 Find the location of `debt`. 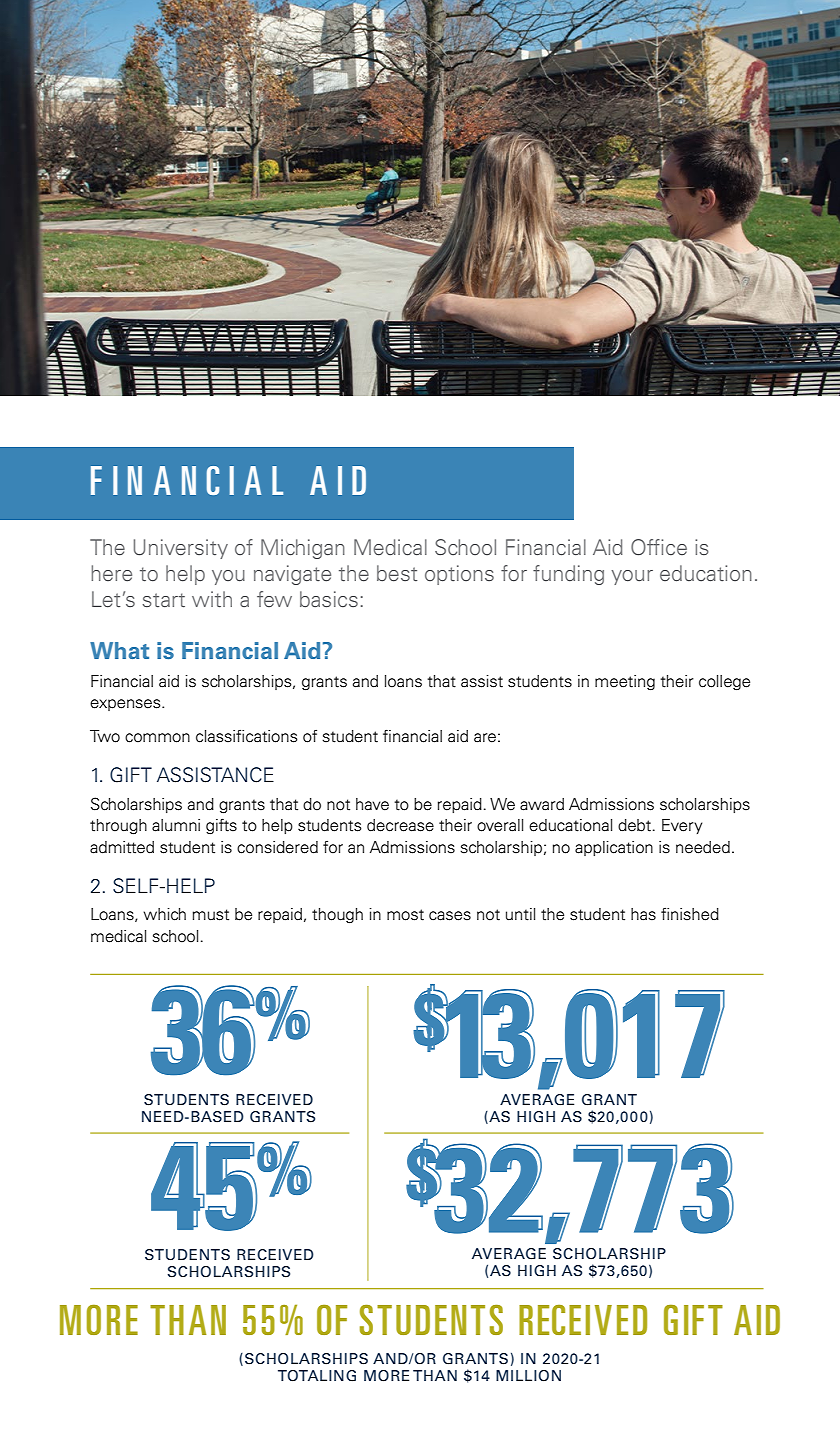

debt is located at coordinates (634, 825).
